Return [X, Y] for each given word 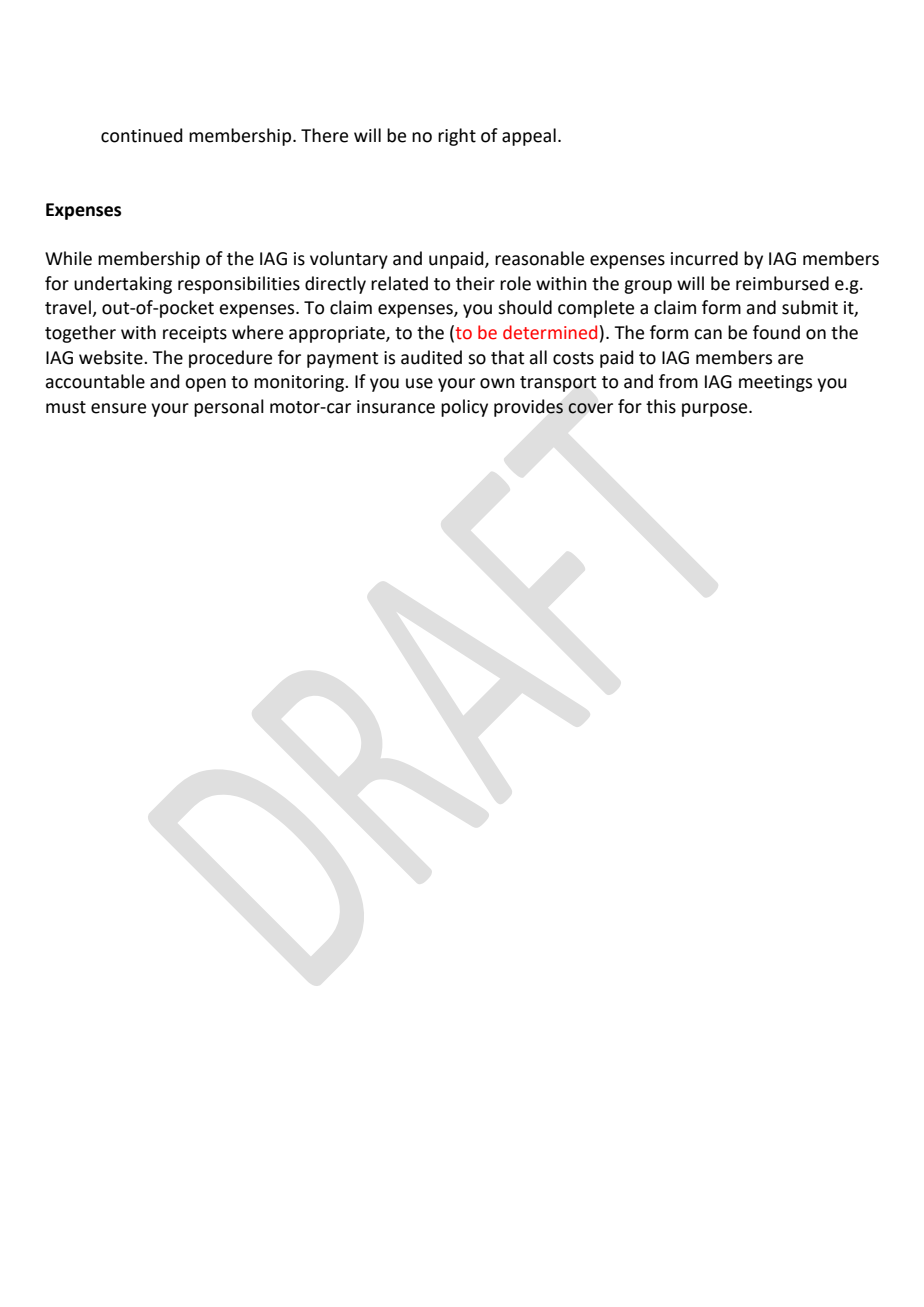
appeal [529, 137]
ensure [118, 408]
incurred [704, 258]
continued [142, 135]
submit [810, 307]
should [525, 307]
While [68, 258]
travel [69, 308]
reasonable [539, 258]
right [457, 137]
